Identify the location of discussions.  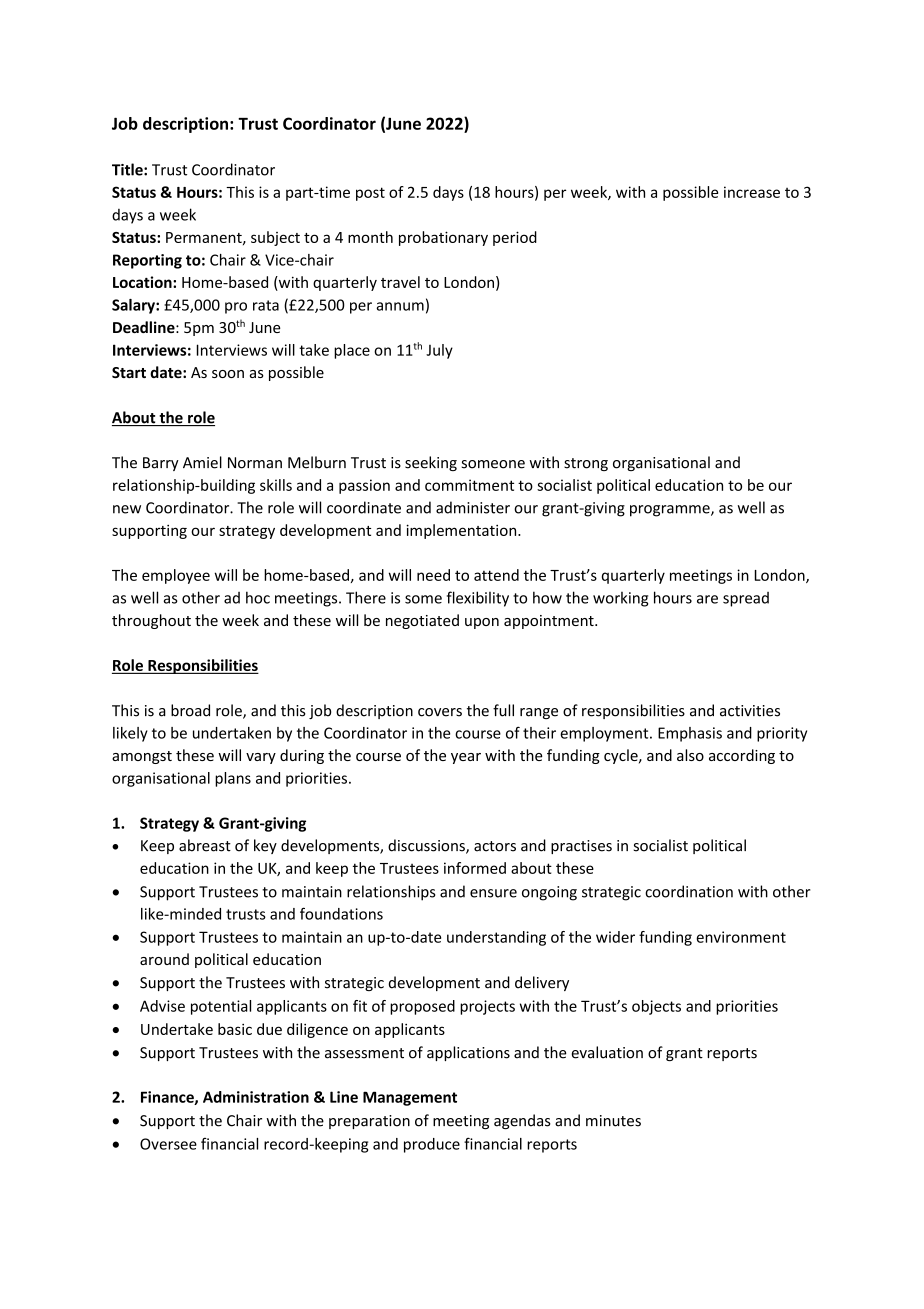
(427, 846).
